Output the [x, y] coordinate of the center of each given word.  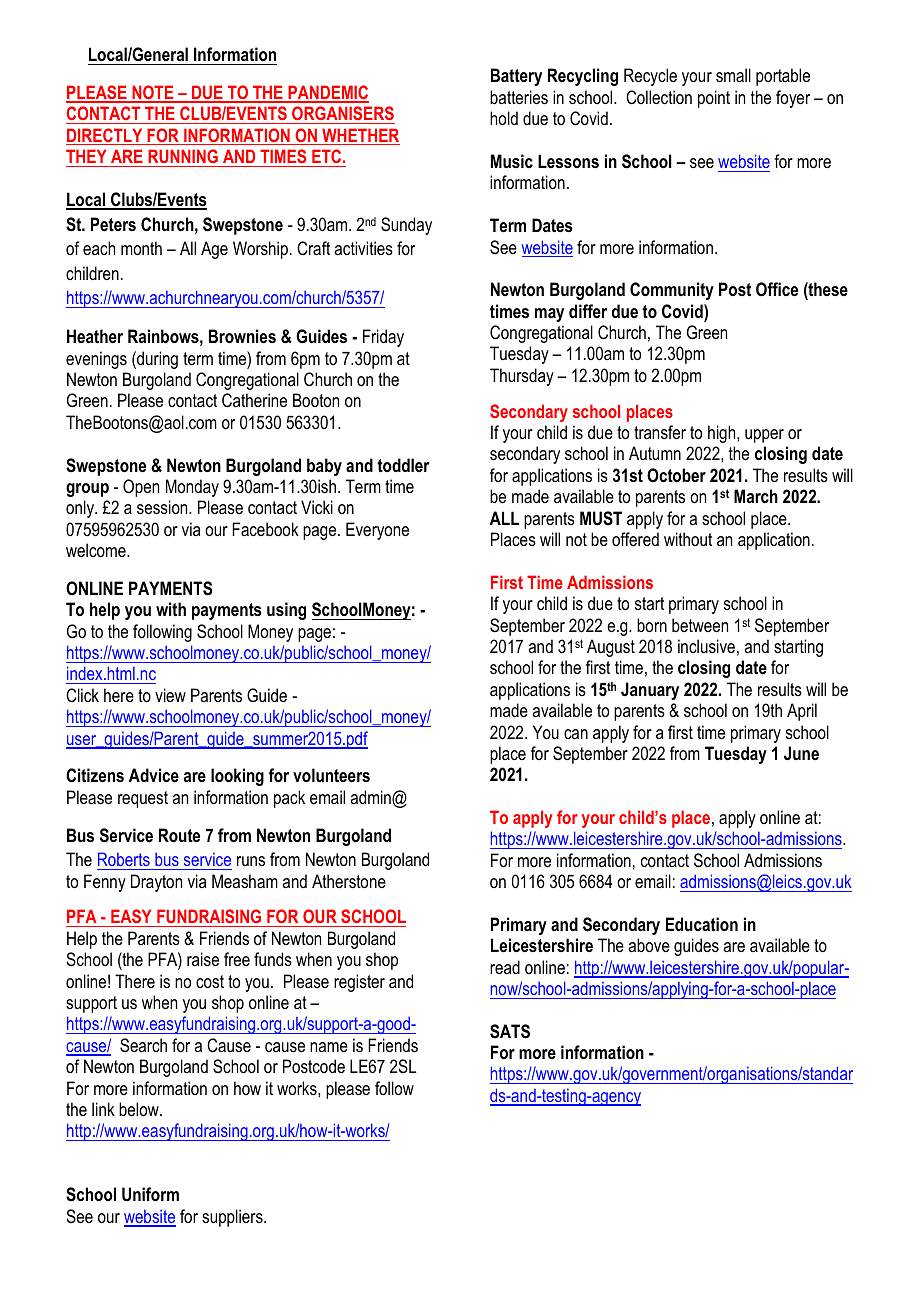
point [714, 99]
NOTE [153, 93]
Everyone [377, 531]
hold [504, 118]
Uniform [150, 1194]
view [170, 695]
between [700, 625]
